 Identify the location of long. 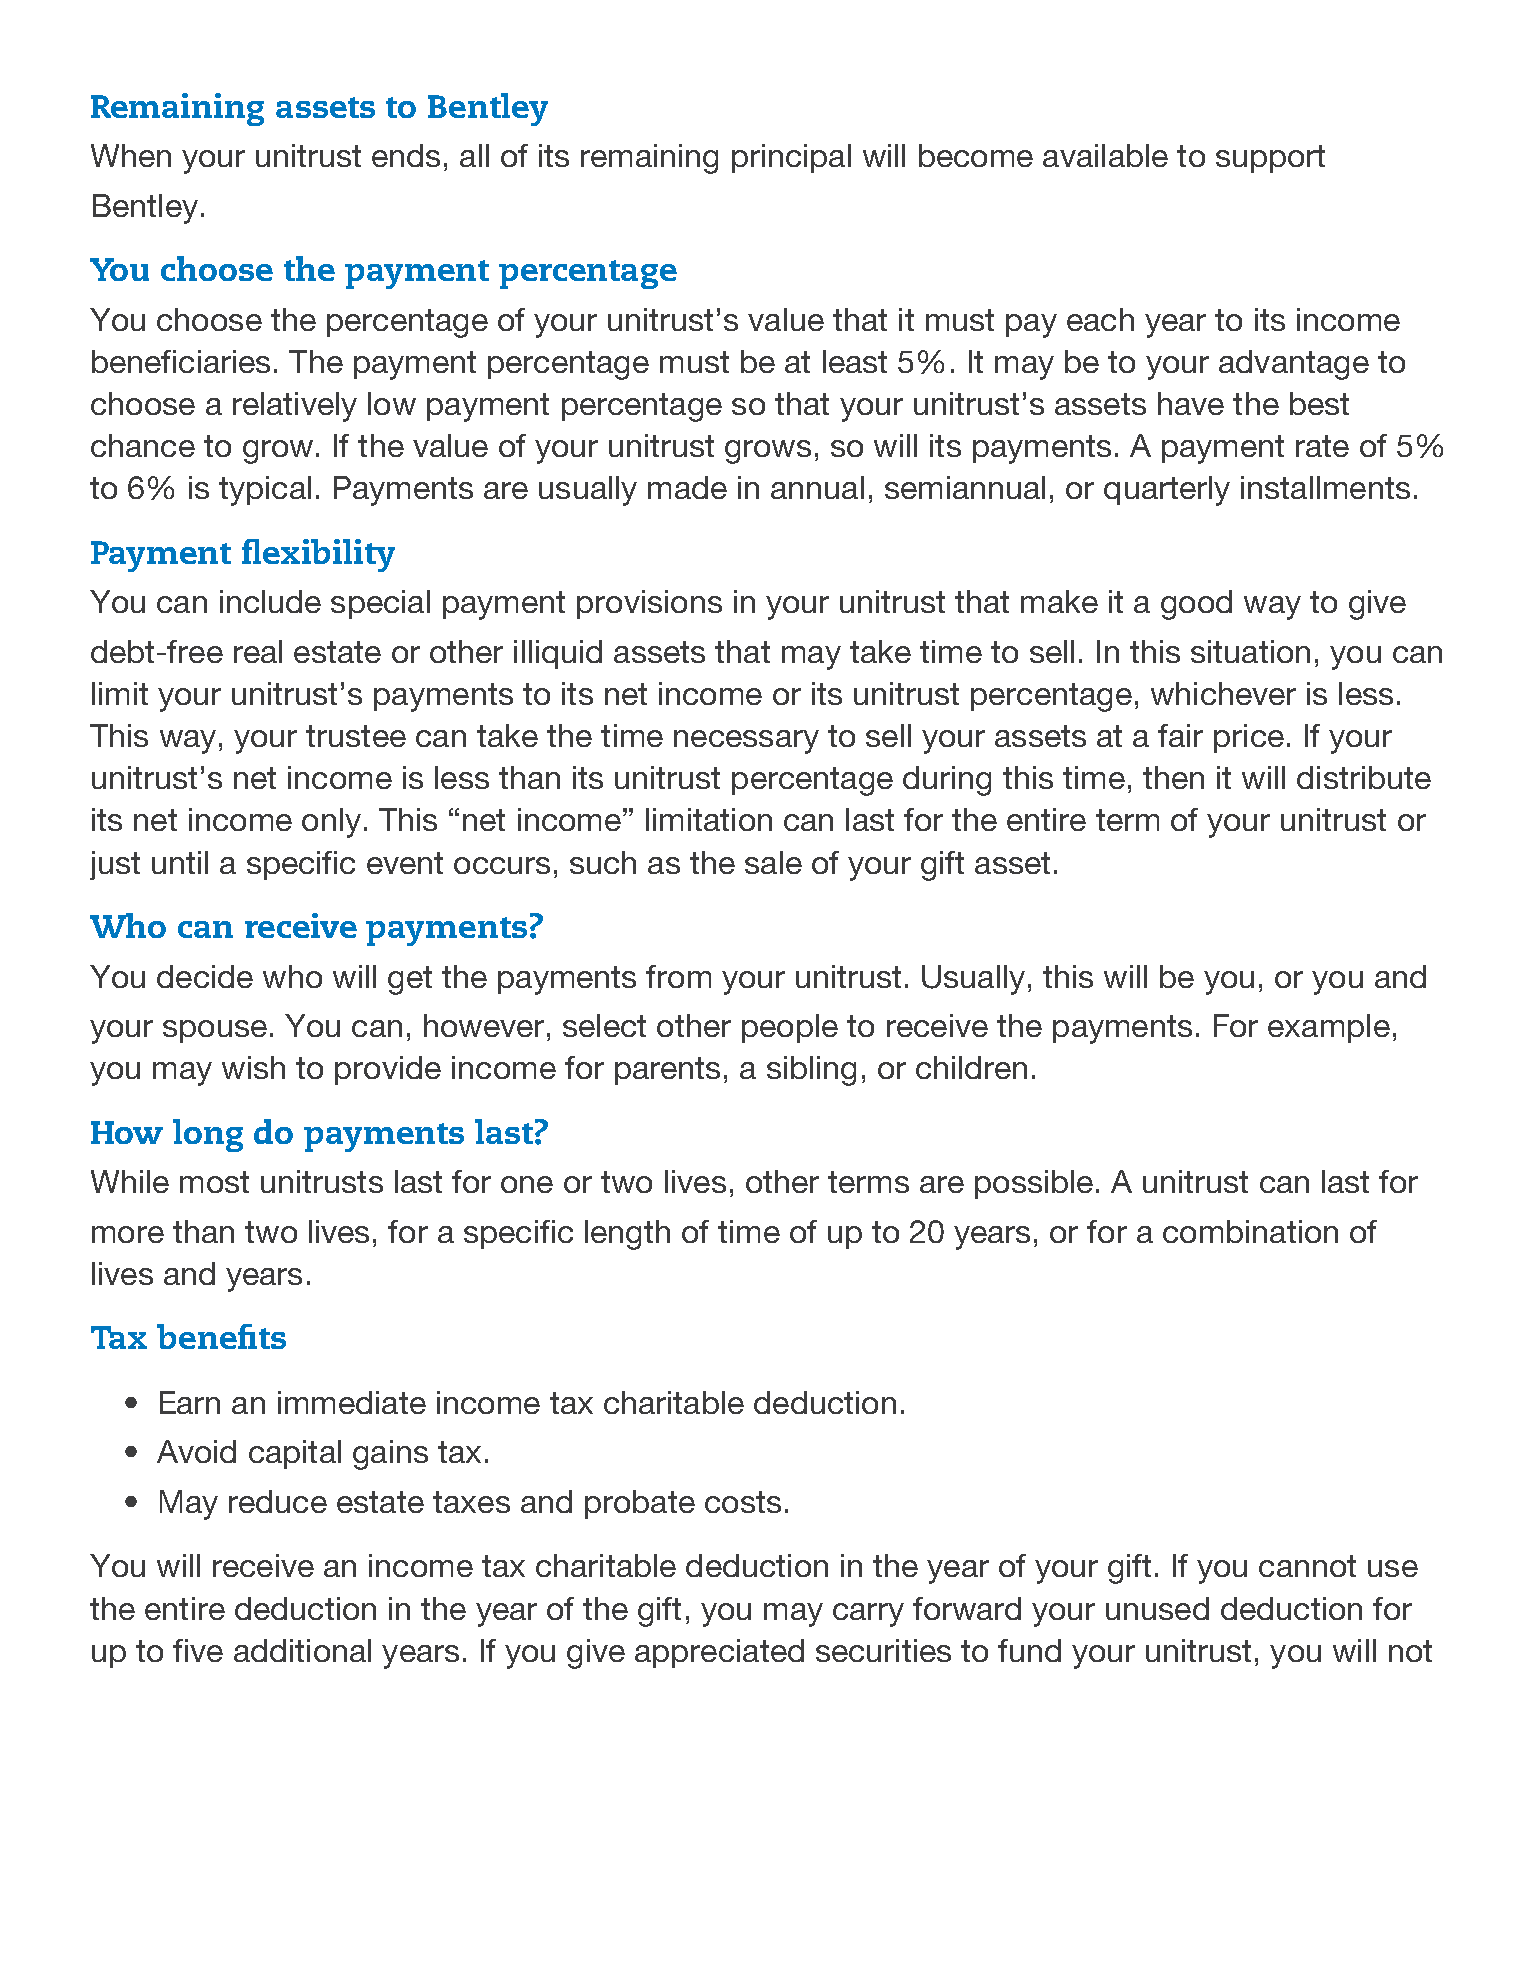
(208, 1135).
